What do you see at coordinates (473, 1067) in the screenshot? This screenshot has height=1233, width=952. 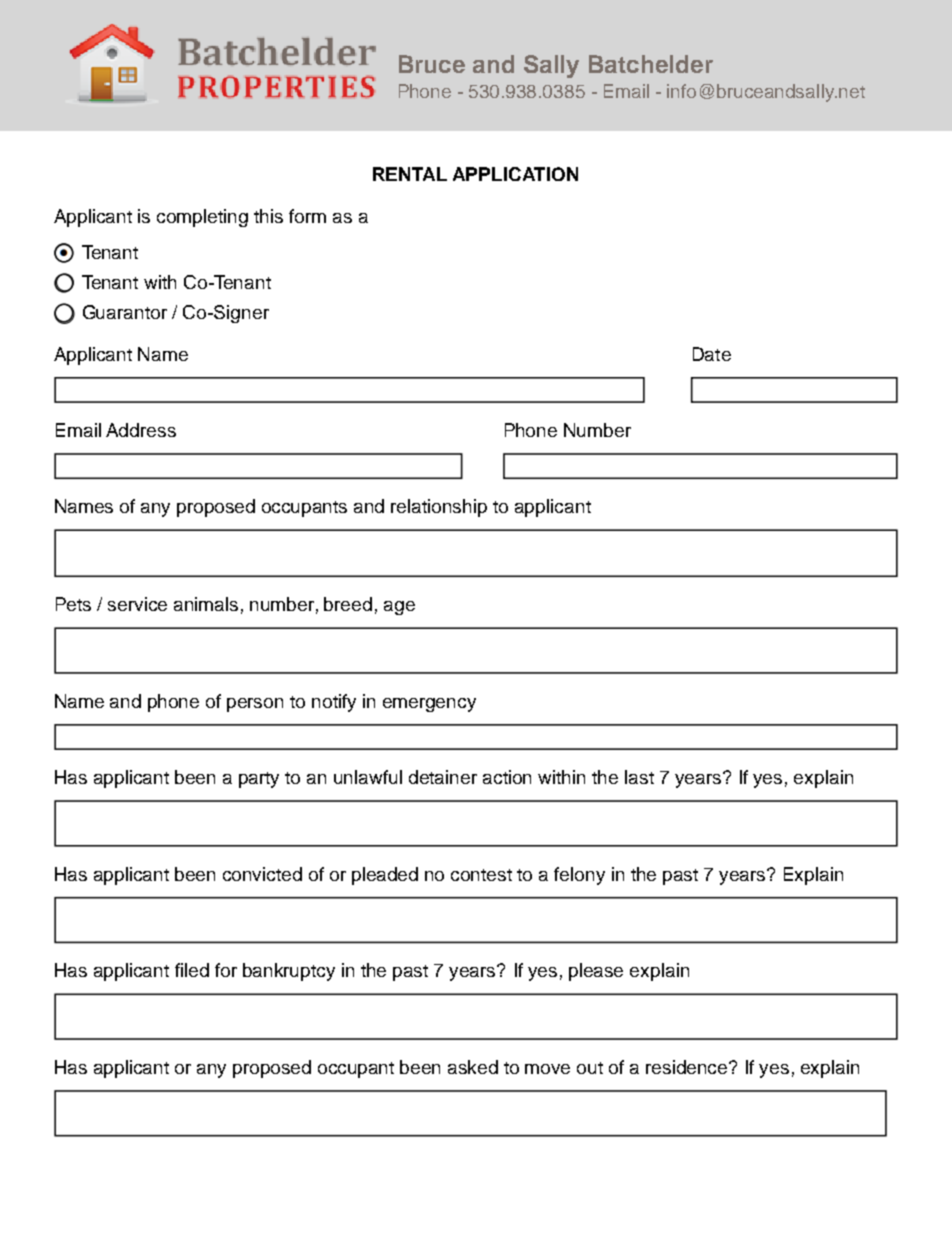 I see `asked` at bounding box center [473, 1067].
